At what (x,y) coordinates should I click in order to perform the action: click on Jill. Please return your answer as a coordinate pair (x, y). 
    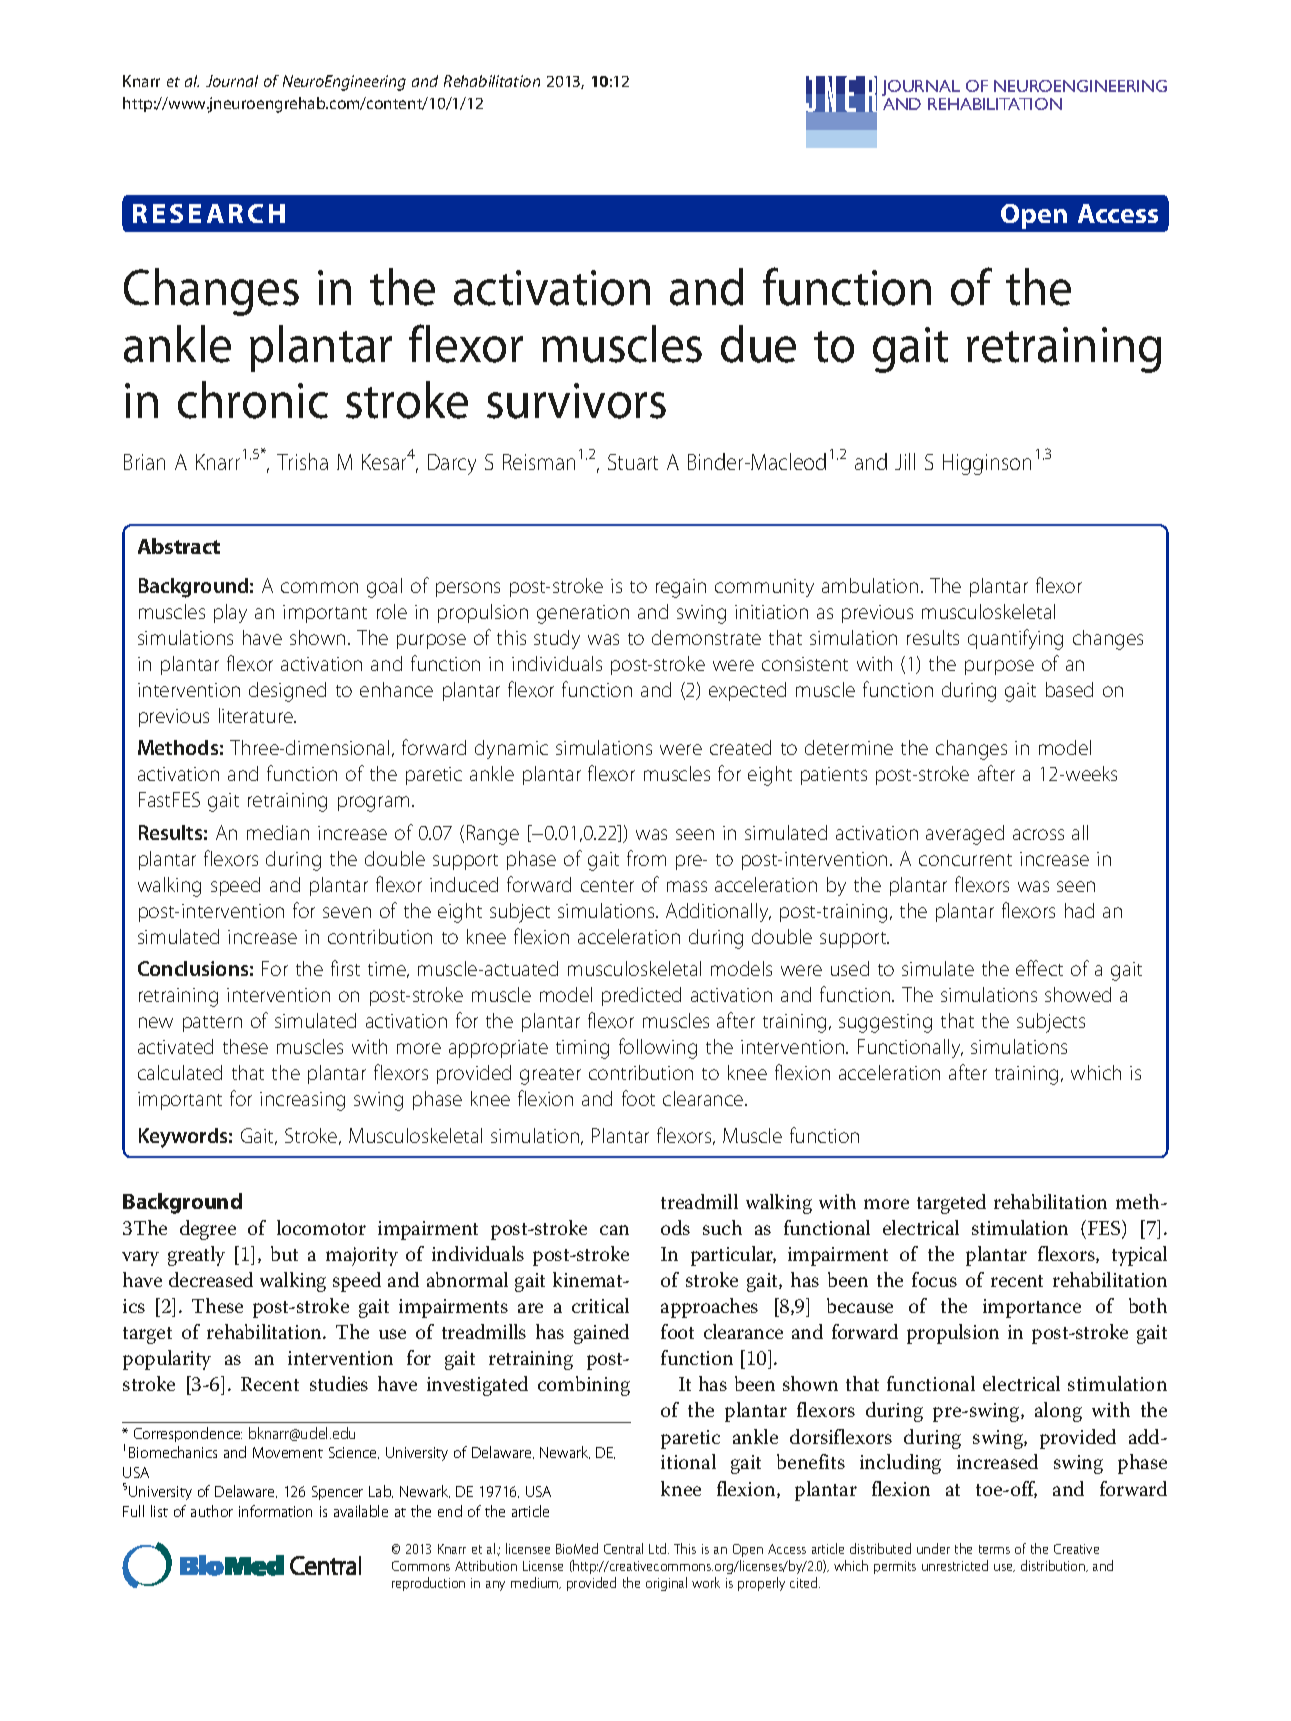
    Looking at the image, I should click on (905, 461).
